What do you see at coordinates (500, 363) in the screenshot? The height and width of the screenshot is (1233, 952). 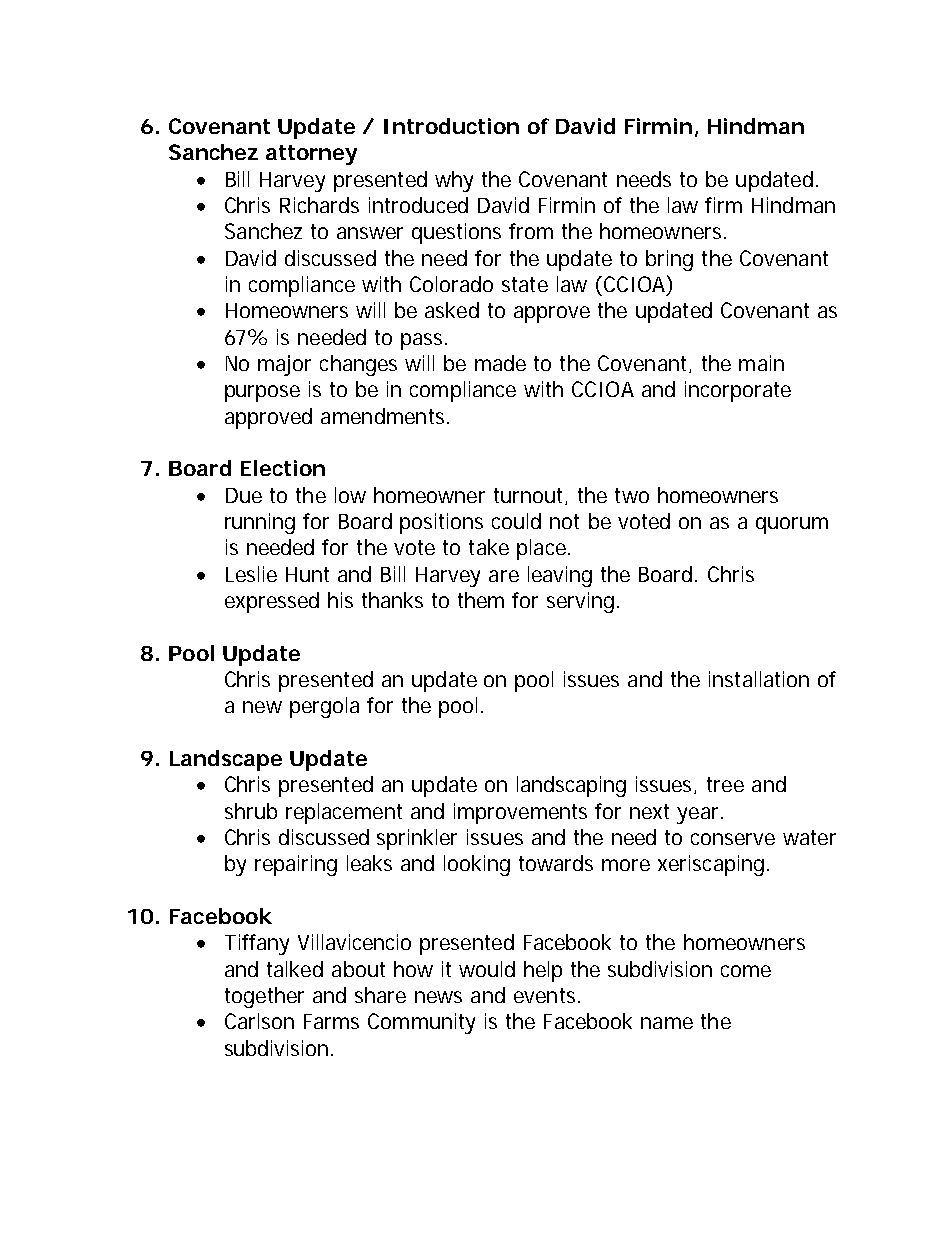 I see `made` at bounding box center [500, 363].
